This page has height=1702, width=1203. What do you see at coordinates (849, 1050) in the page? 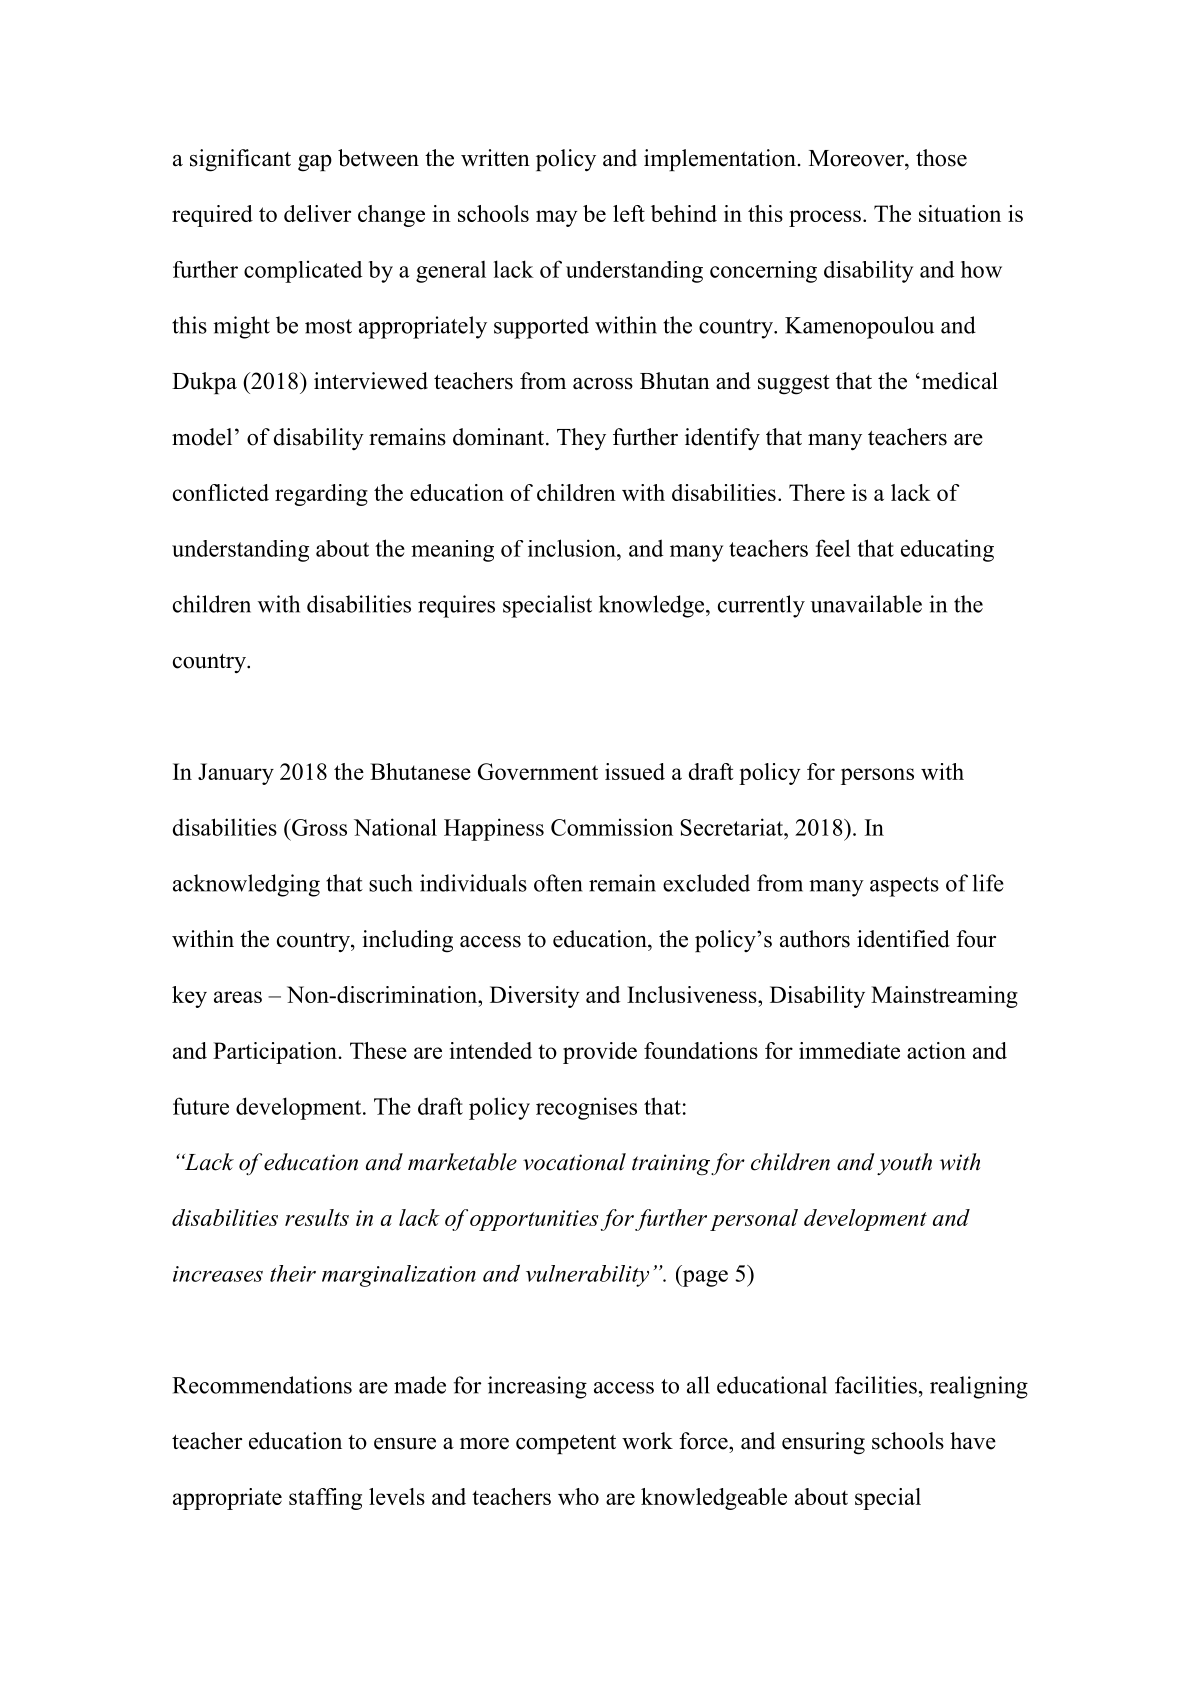
I see `immediate` at bounding box center [849, 1050].
